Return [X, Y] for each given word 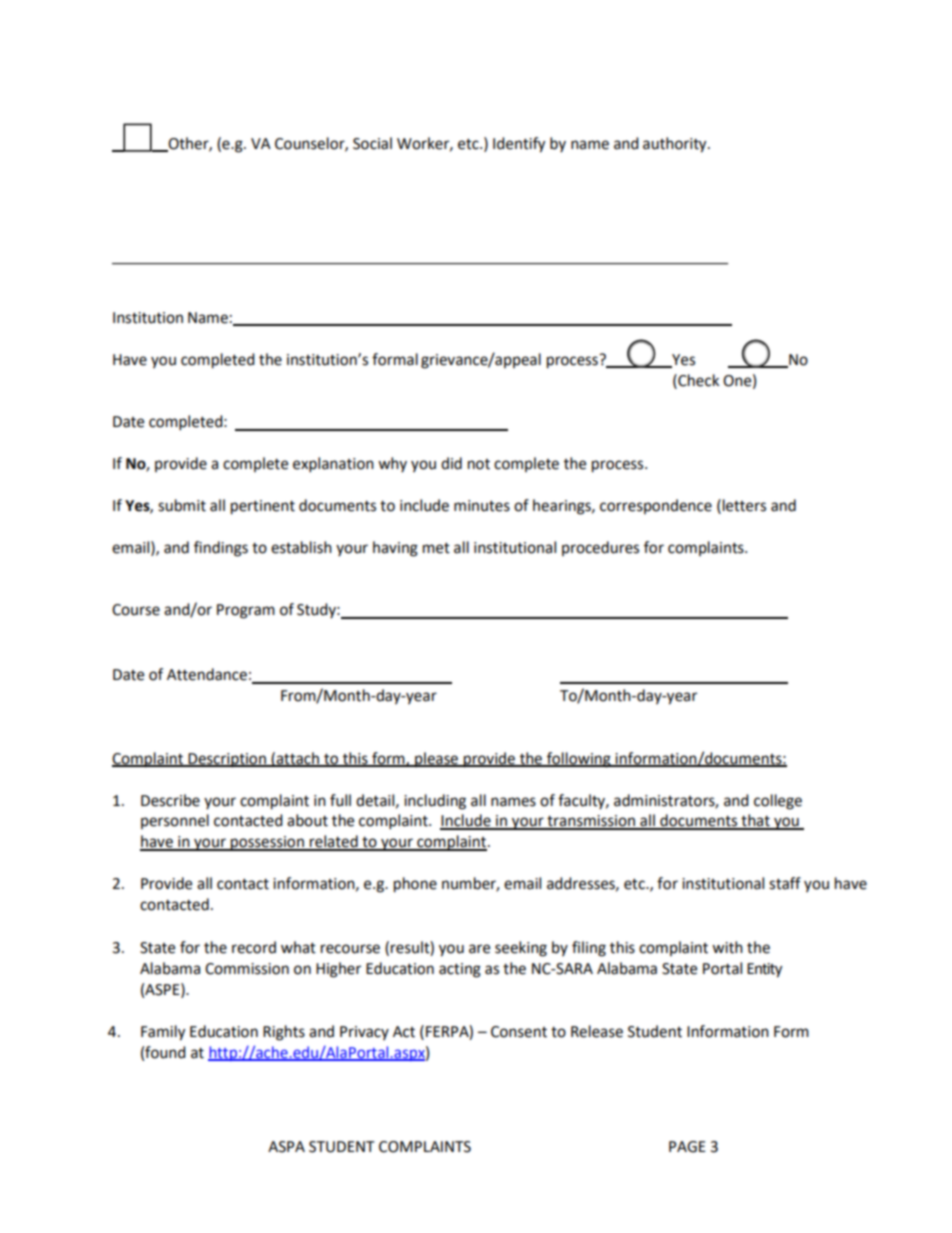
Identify [519, 145]
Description [227, 760]
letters [744, 505]
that [755, 821]
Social [372, 143]
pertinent [263, 507]
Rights [284, 1033]
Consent [519, 1032]
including [435, 802]
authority [676, 145]
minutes [482, 506]
